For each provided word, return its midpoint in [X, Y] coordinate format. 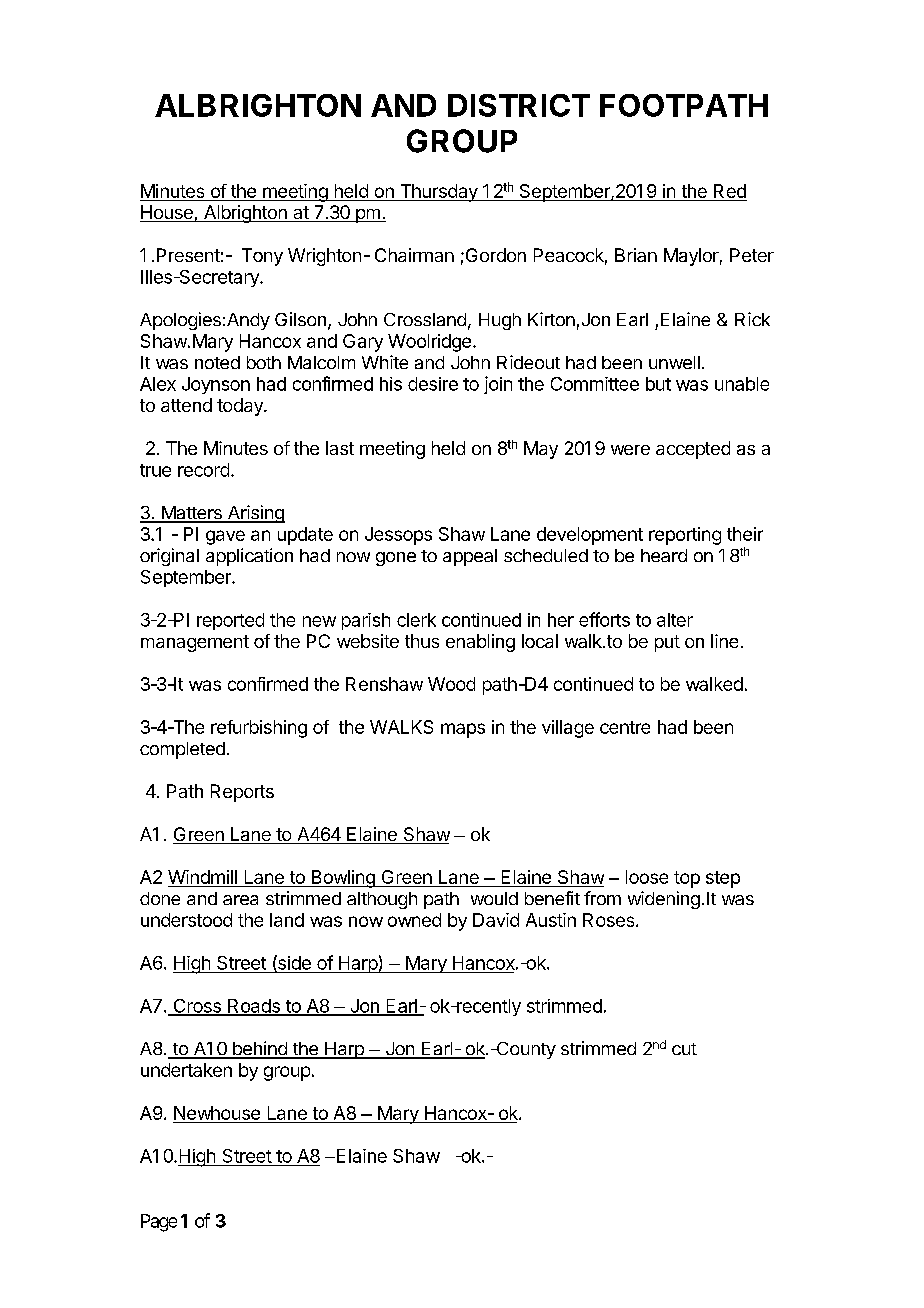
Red [730, 191]
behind [259, 1049]
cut [684, 1049]
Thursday [439, 193]
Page [159, 1223]
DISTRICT [519, 105]
